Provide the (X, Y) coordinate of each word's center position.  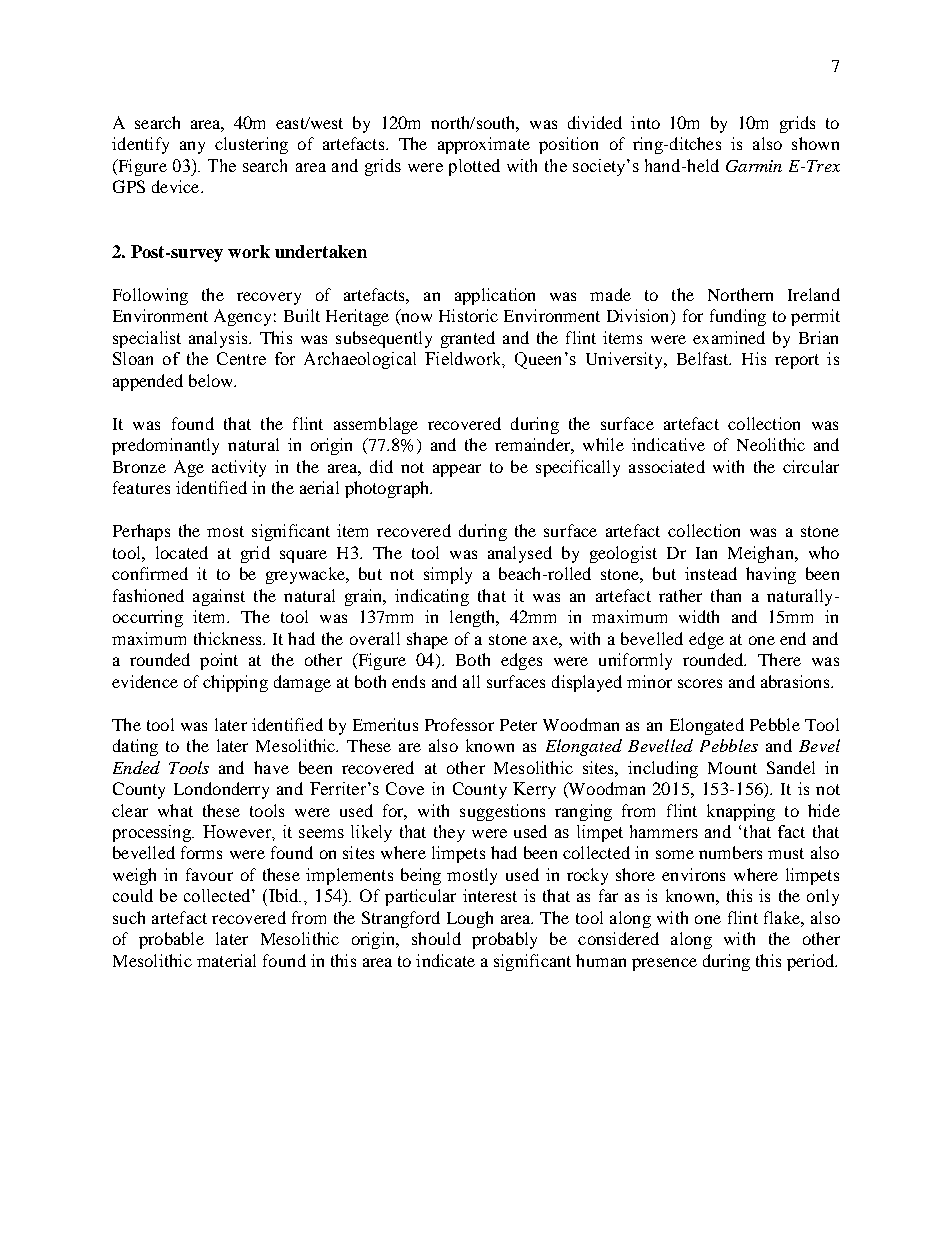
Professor (459, 724)
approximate (484, 145)
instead (711, 573)
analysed (520, 554)
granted (468, 339)
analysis (219, 339)
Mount (732, 768)
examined (729, 337)
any (192, 147)
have (271, 767)
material (226, 960)
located (182, 552)
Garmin (754, 166)
